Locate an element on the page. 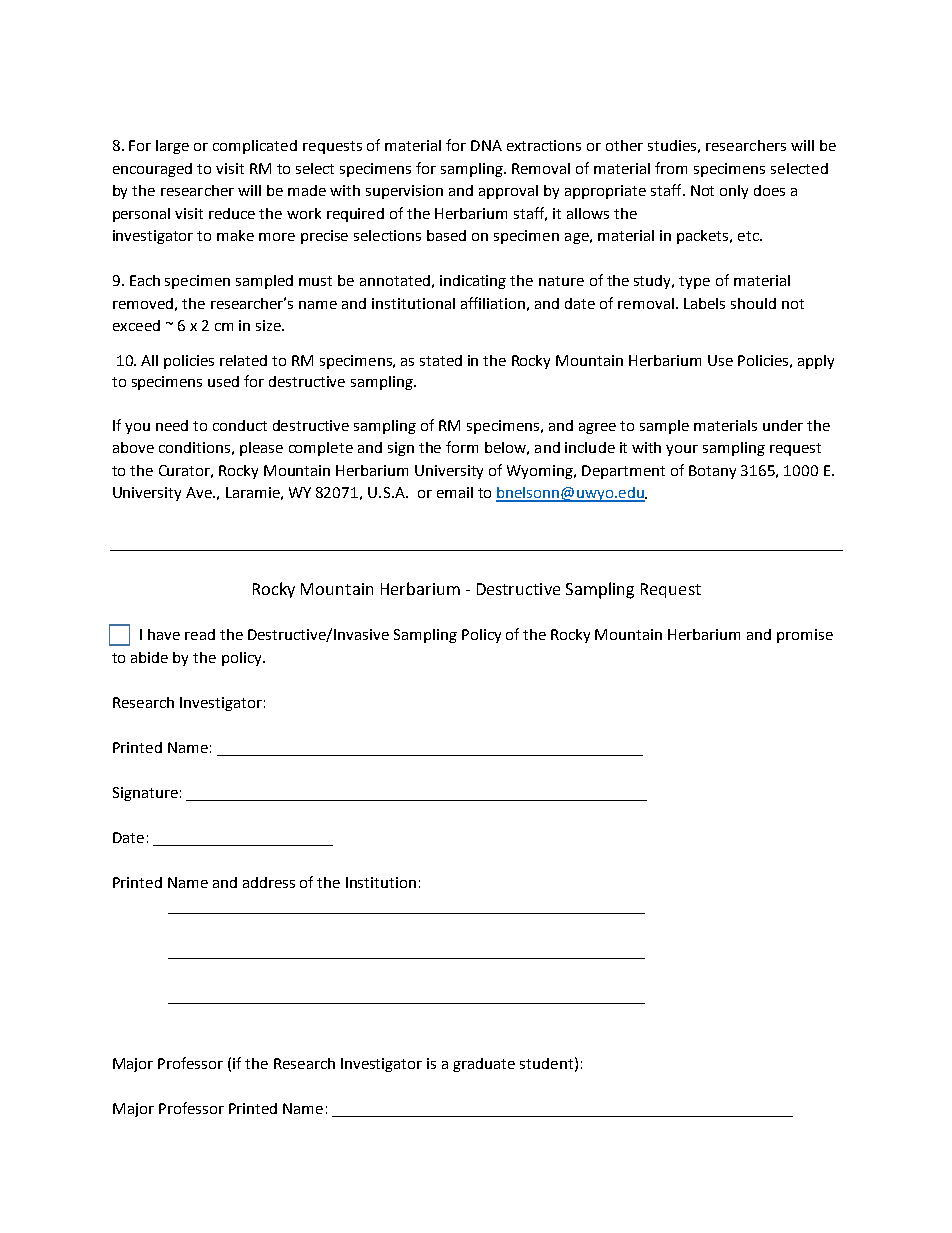 The image size is (952, 1233). only is located at coordinates (734, 192).
